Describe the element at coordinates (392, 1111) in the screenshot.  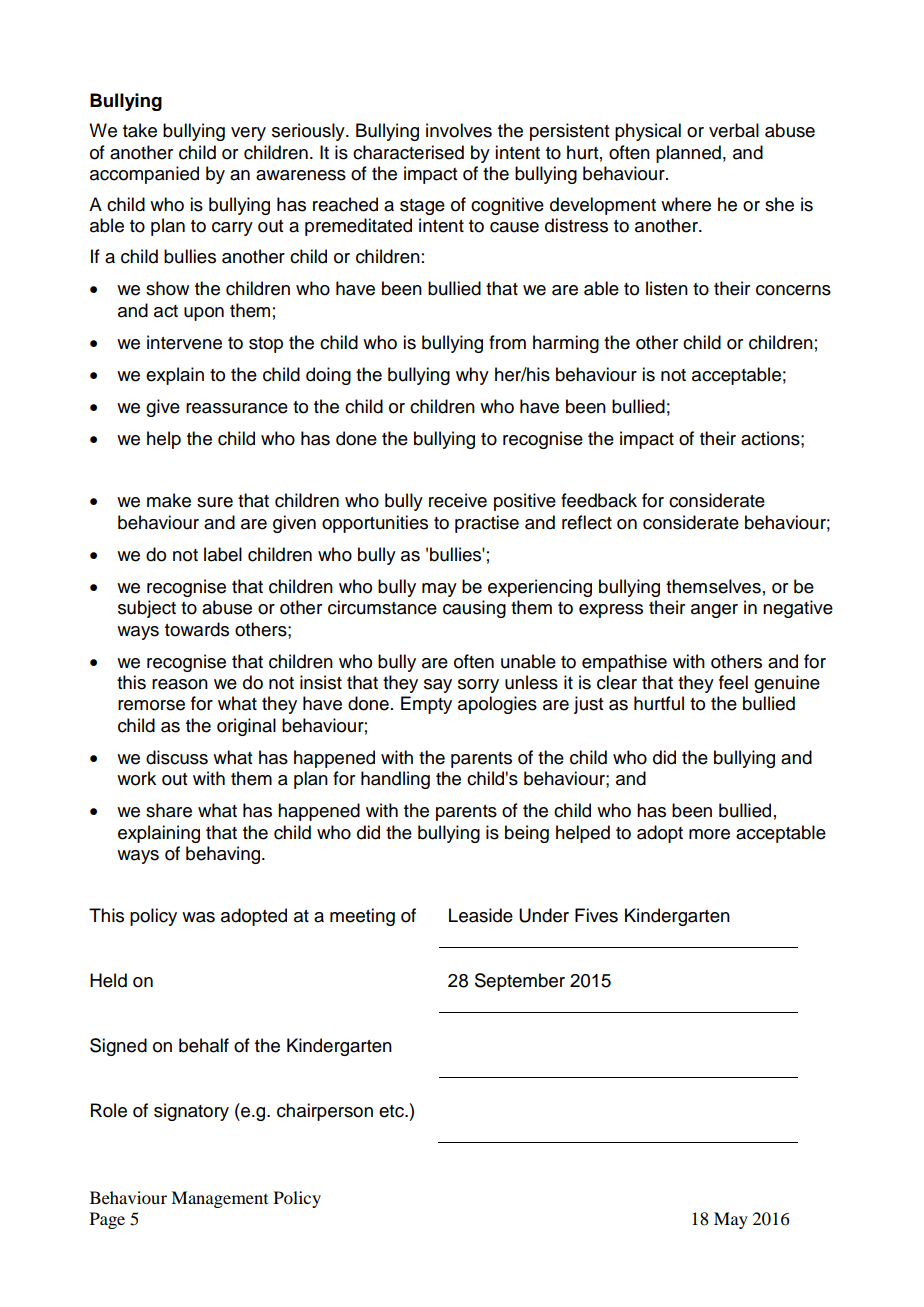
I see `etc` at that location.
